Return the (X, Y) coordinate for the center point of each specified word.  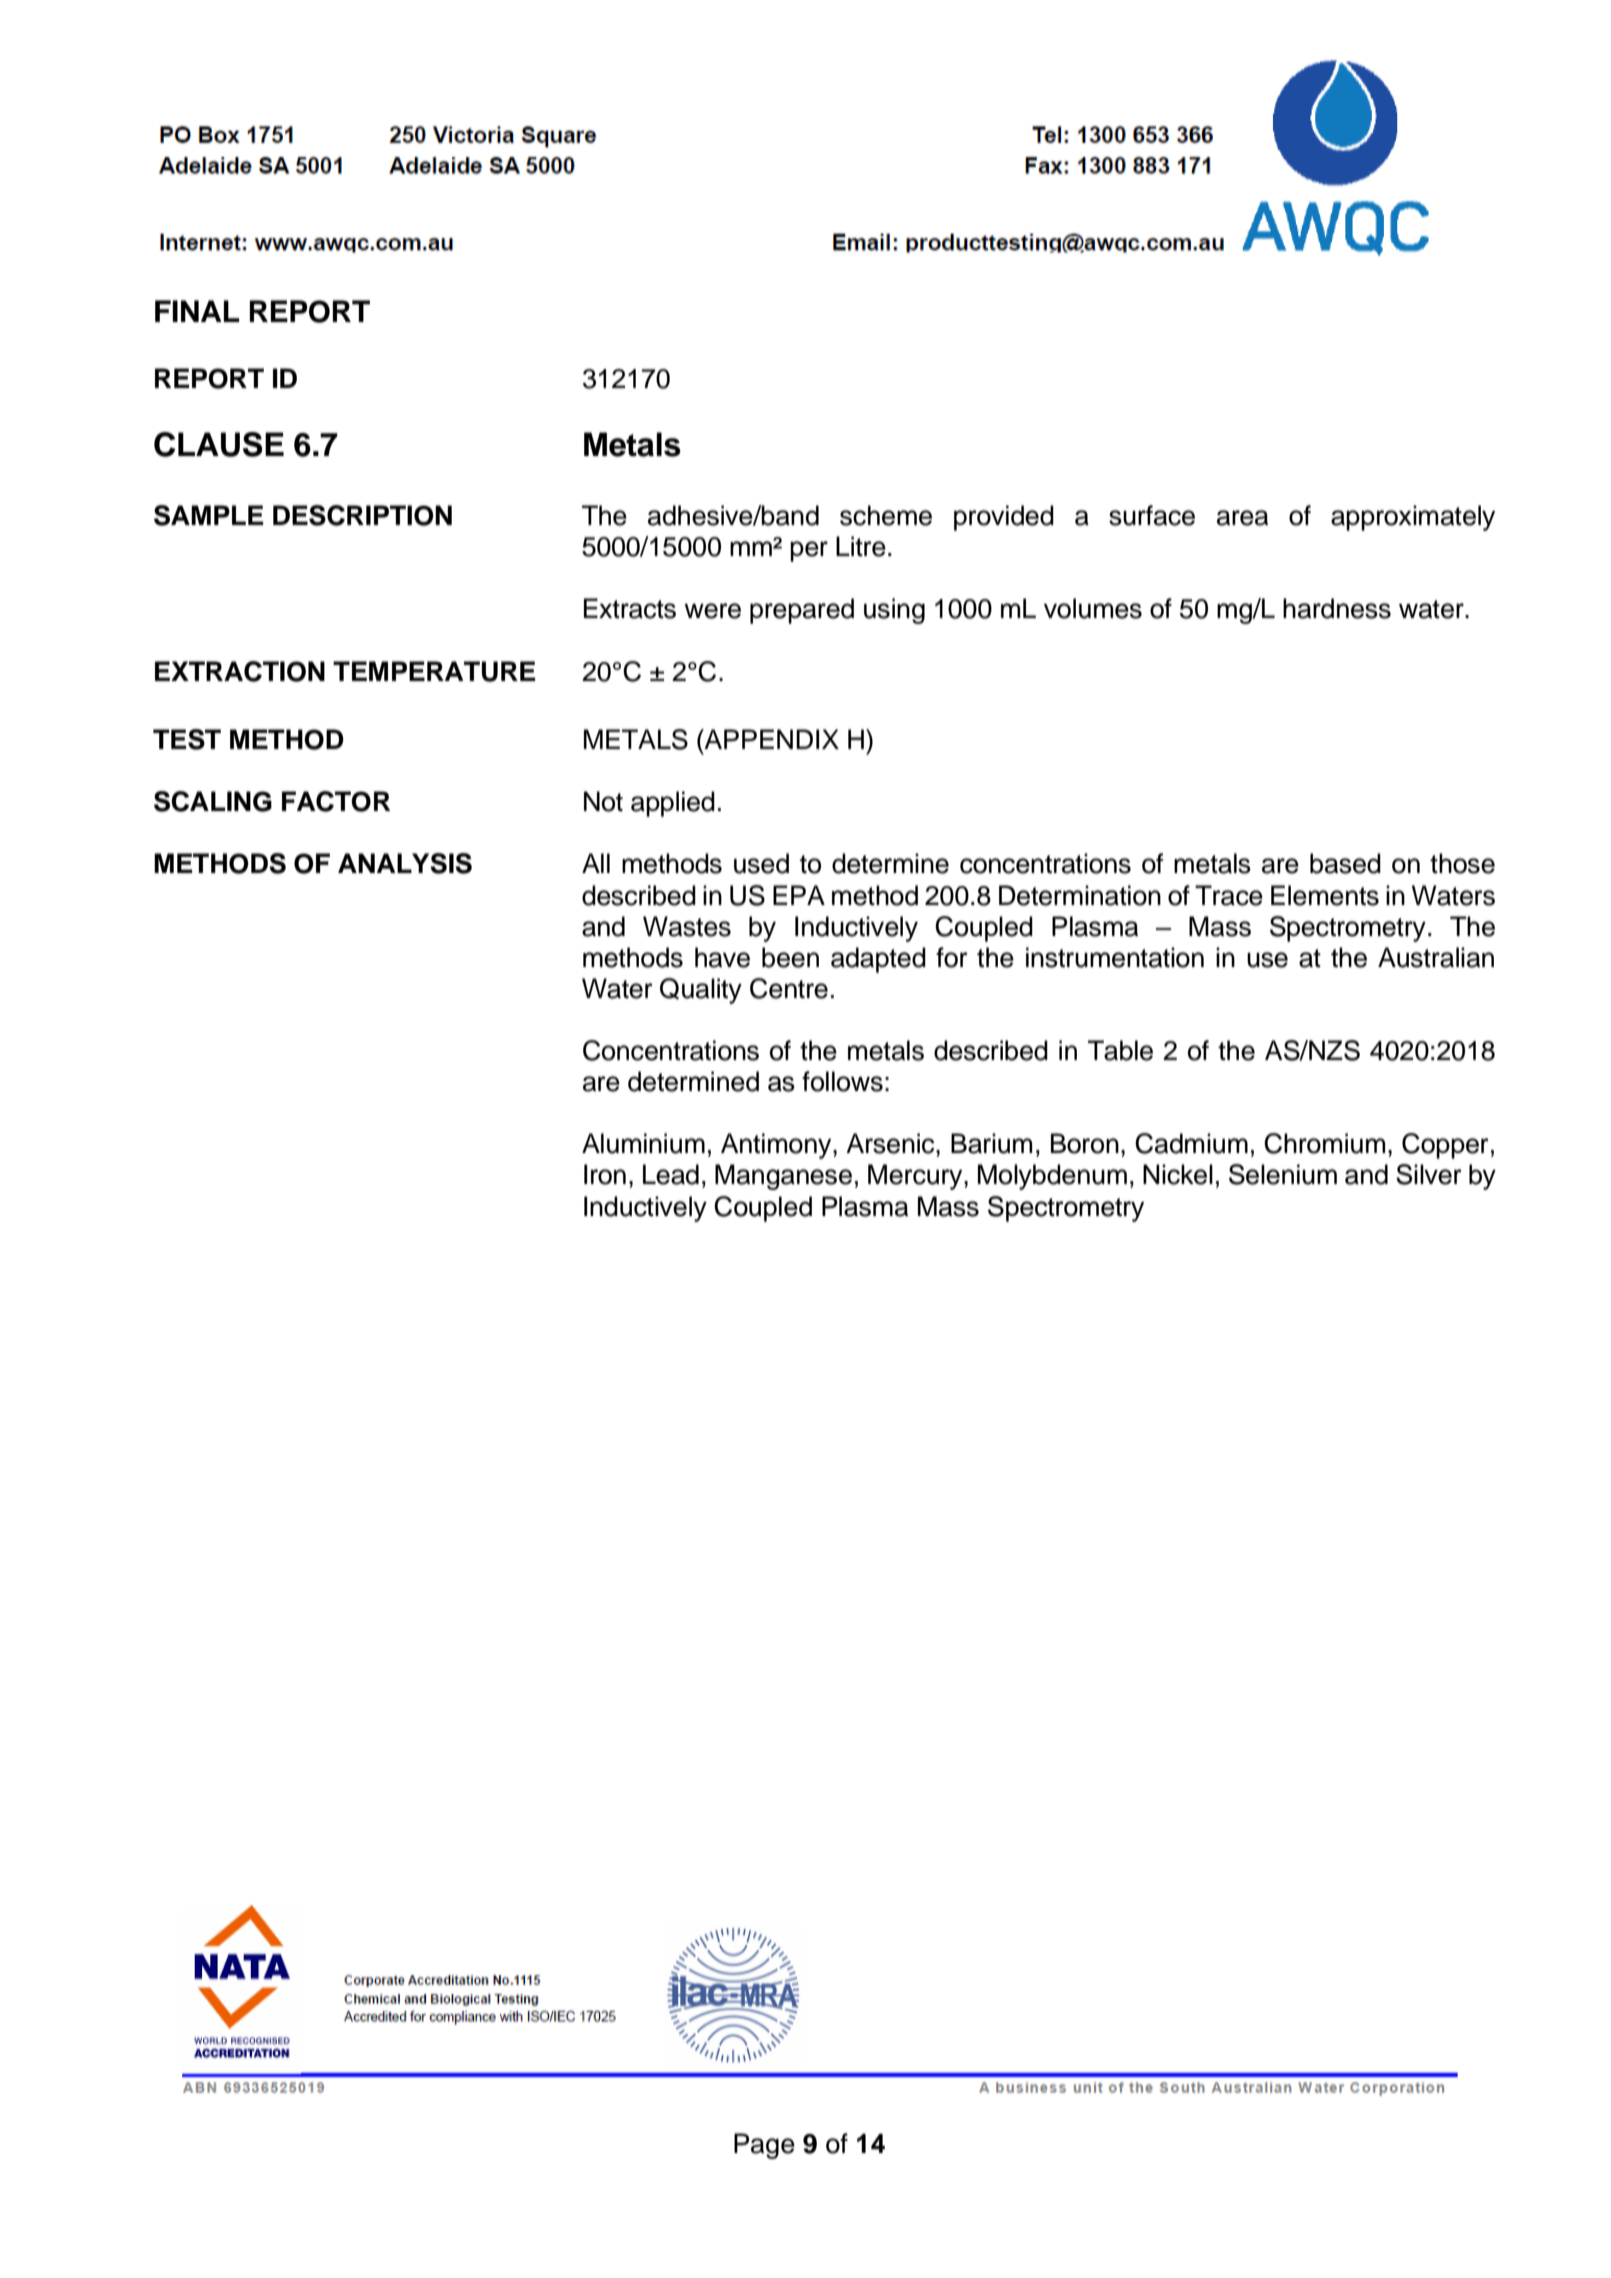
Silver (1429, 1174)
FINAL (197, 311)
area (1242, 518)
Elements (1325, 895)
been (790, 957)
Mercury (916, 1177)
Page (764, 2146)
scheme (886, 515)
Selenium (1283, 1174)
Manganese (783, 1177)
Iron (605, 1174)
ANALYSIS (405, 863)
